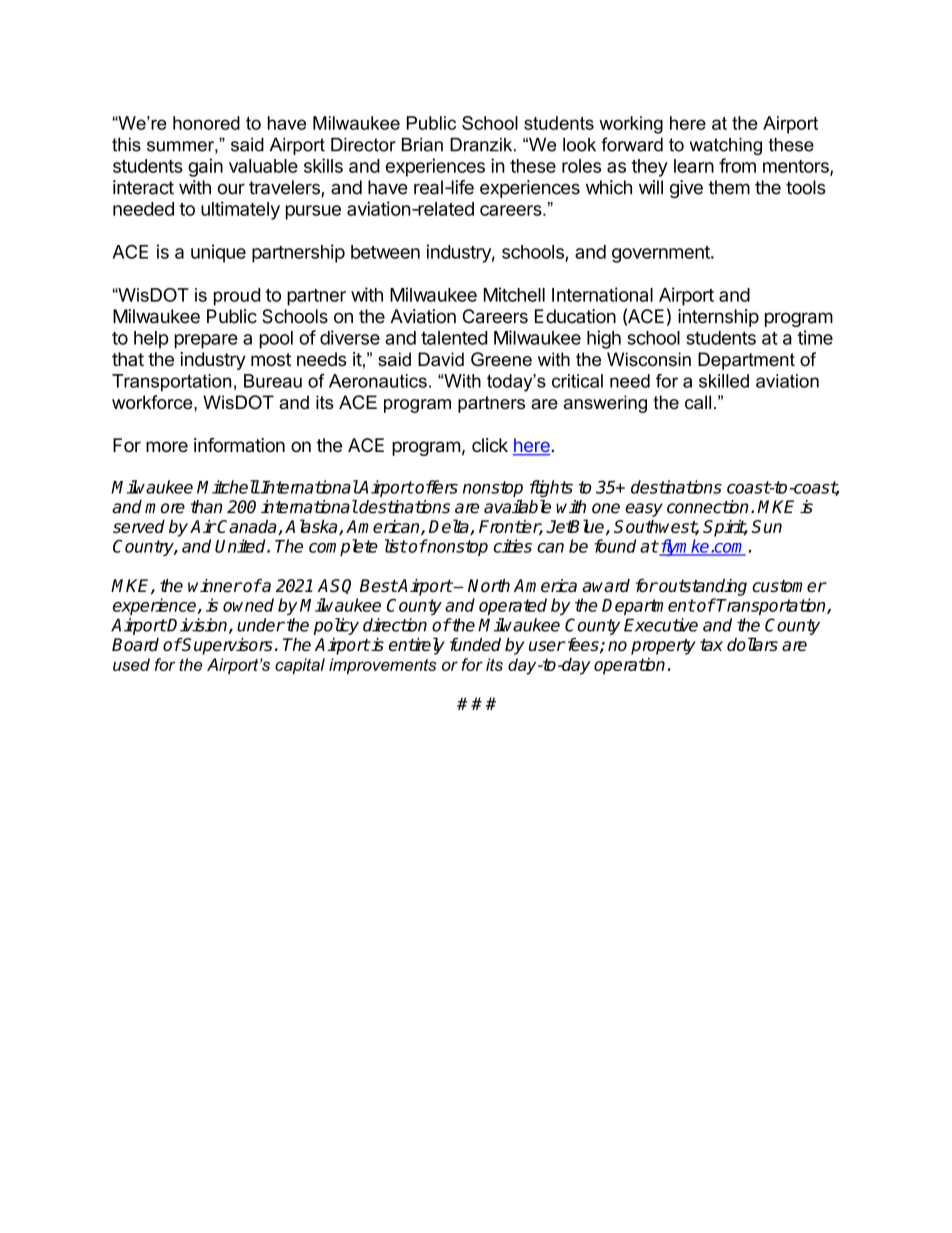 This screenshot has height=1233, width=952. I want to click on skilled, so click(724, 381).
